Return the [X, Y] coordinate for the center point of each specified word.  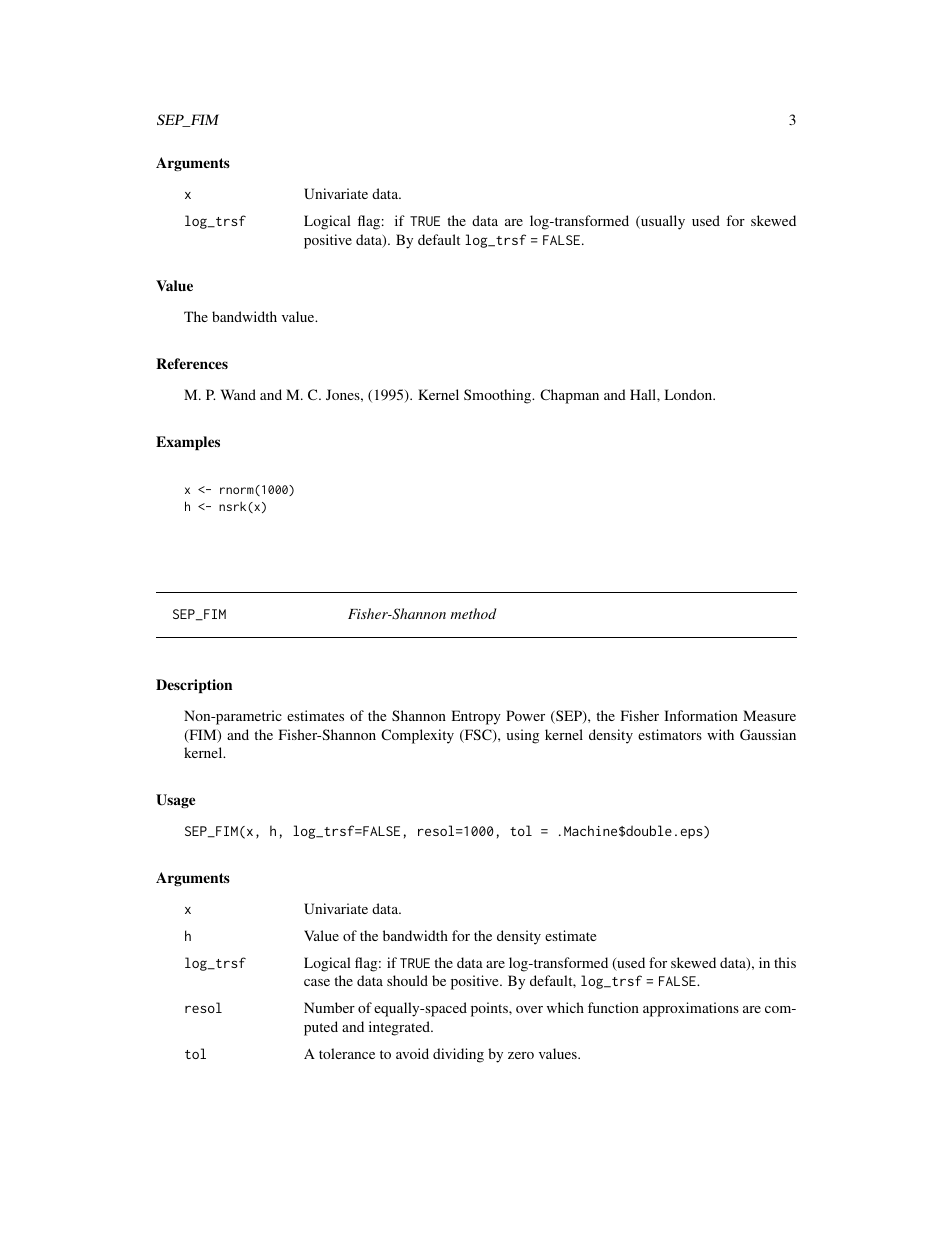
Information [701, 715]
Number [329, 1007]
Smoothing [499, 396]
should [407, 980]
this [785, 962]
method [474, 613]
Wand [238, 394]
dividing [458, 1055]
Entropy [476, 717]
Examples [188, 443]
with [720, 734]
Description [194, 686]
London [690, 394]
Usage [175, 801]
